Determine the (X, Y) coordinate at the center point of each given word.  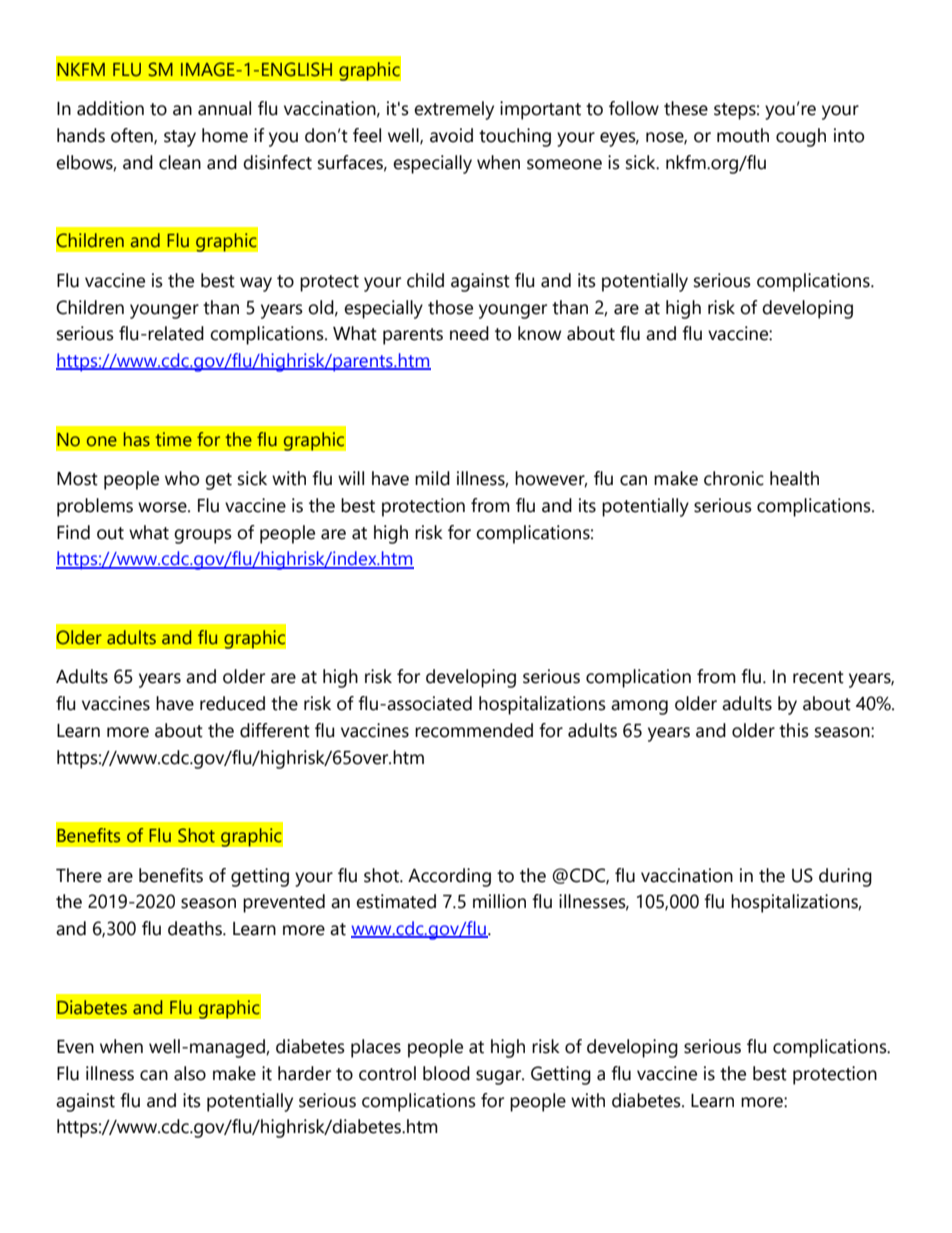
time (173, 439)
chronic (734, 478)
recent (818, 677)
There (79, 875)
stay (180, 138)
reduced (232, 703)
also (190, 1073)
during (845, 877)
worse (163, 507)
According (449, 877)
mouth (743, 135)
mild (432, 478)
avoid (451, 135)
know (539, 333)
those (450, 307)
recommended (474, 730)
